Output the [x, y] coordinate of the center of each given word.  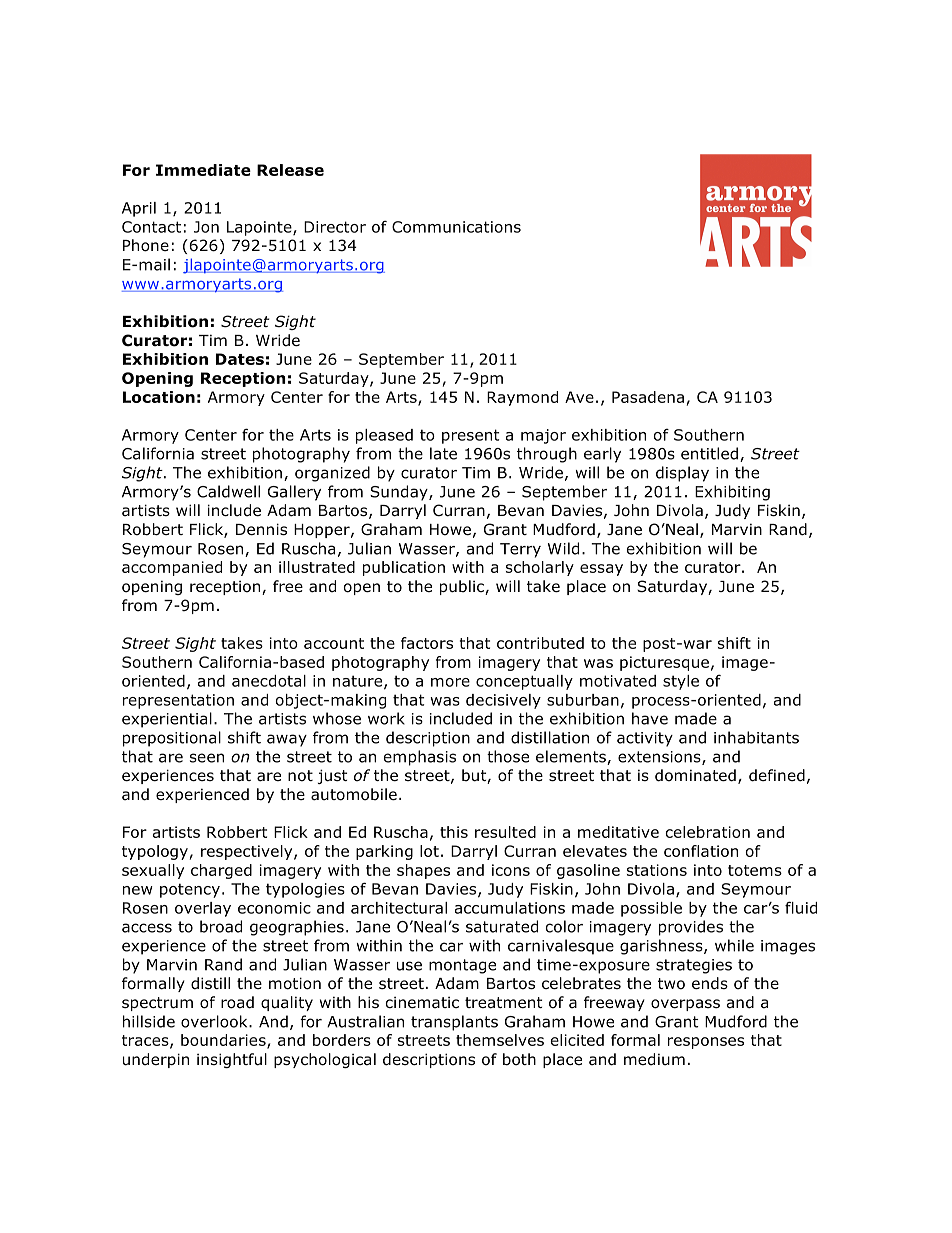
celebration [707, 832]
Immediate [203, 170]
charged [221, 871]
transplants [454, 1023]
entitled [709, 453]
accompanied [172, 568]
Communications [456, 227]
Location [159, 397]
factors [427, 643]
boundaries [224, 1041]
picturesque [664, 663]
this [454, 832]
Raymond [522, 398]
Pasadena [648, 397]
